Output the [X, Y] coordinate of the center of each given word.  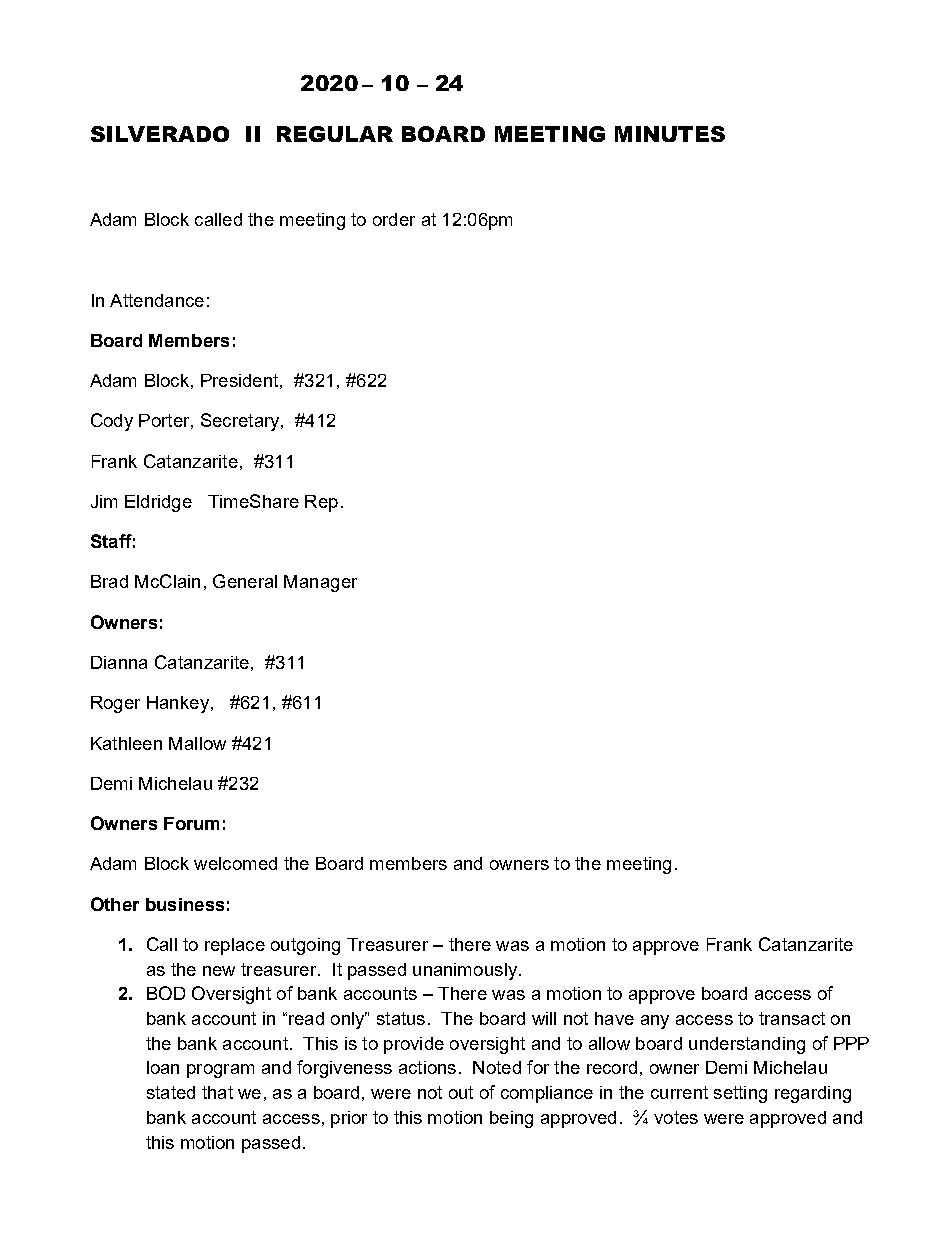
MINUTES [670, 134]
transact [792, 1018]
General [245, 581]
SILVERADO [160, 134]
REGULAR [335, 134]
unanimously [465, 971]
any [655, 1022]
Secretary [241, 422]
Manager [320, 583]
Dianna [119, 662]
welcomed [235, 863]
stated [171, 1092]
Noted [497, 1067]
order [394, 219]
